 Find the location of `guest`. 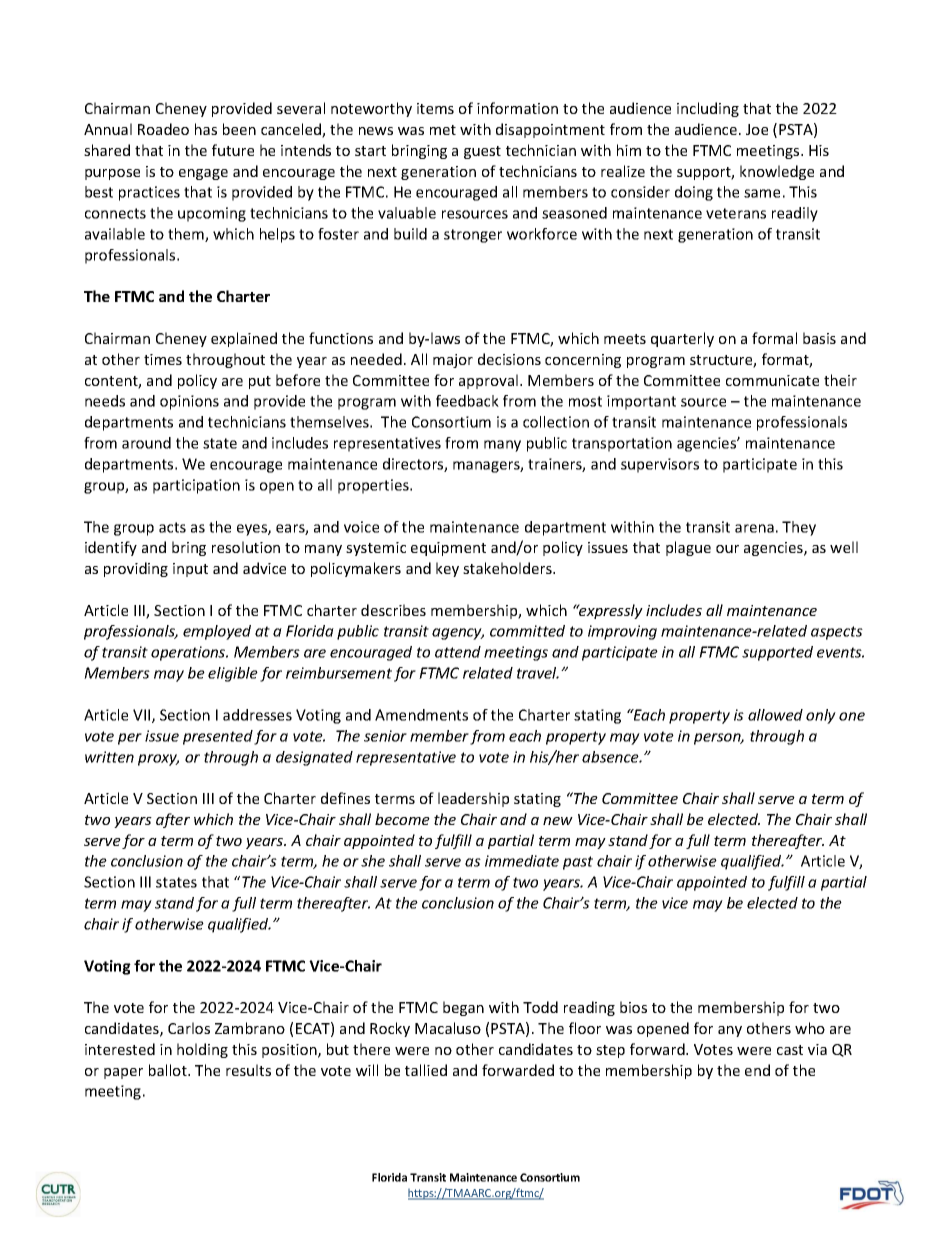

guest is located at coordinates (482, 152).
